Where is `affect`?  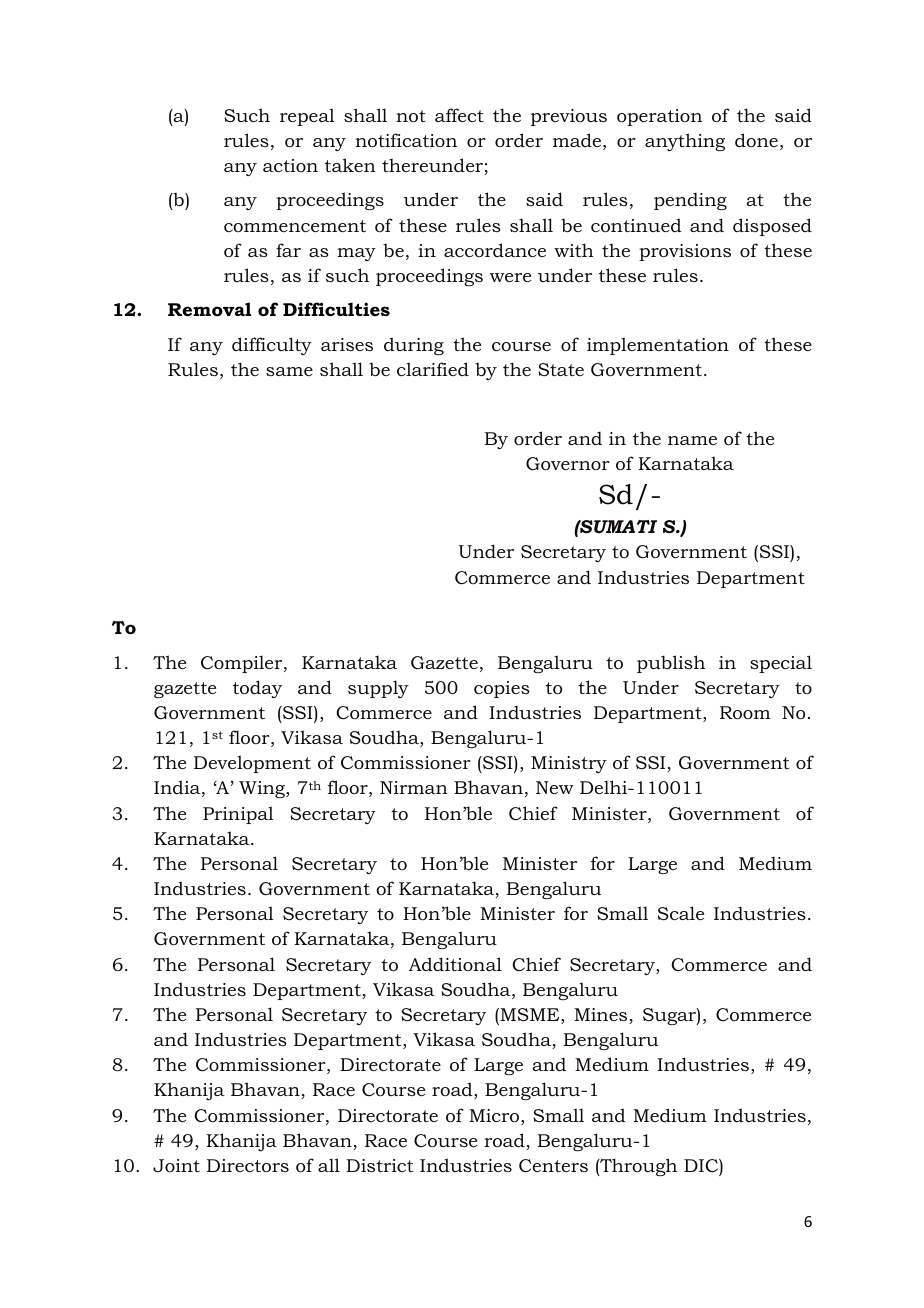 affect is located at coordinates (459, 115).
